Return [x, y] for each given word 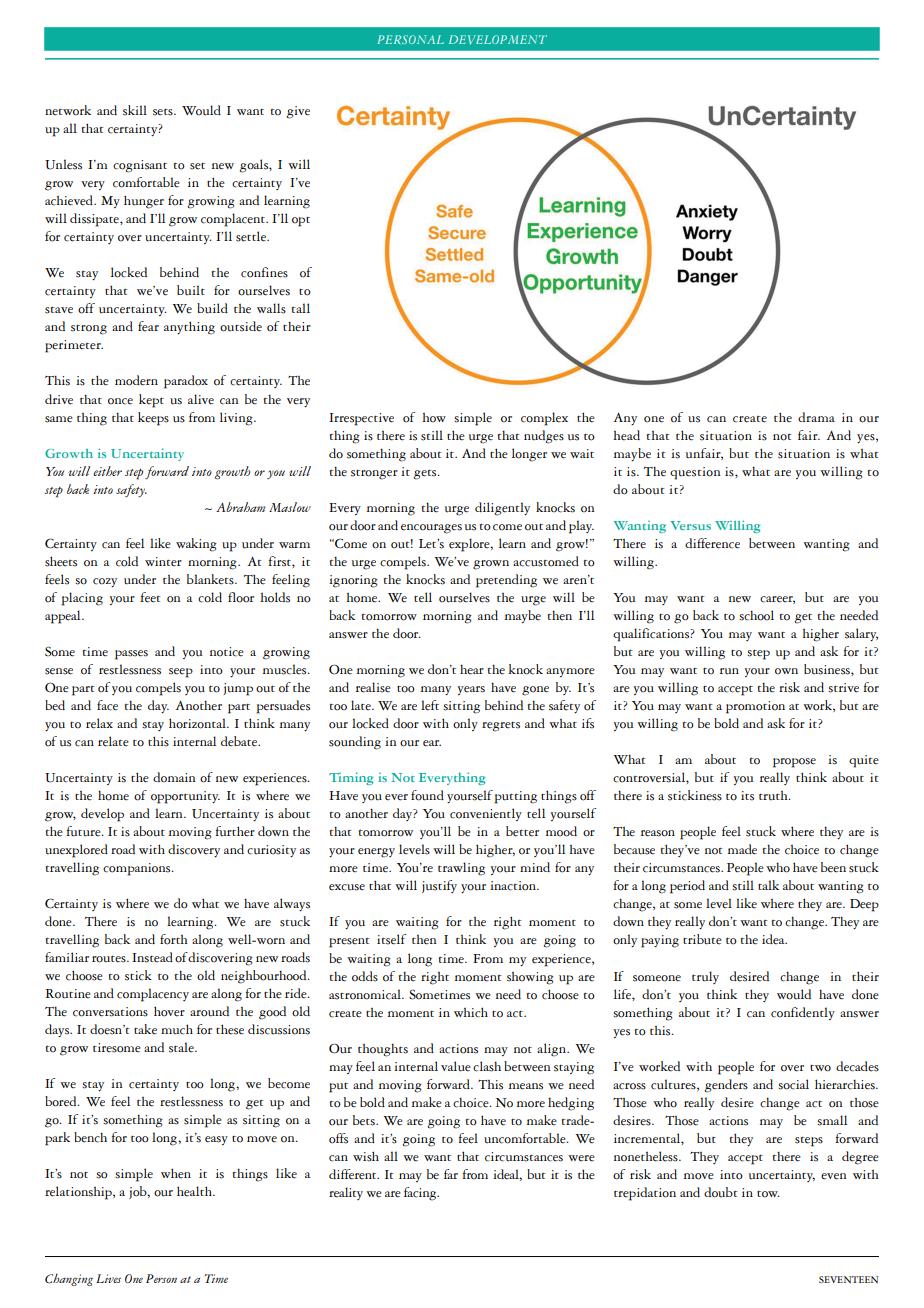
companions [138, 869]
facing [421, 1194]
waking [196, 545]
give [298, 112]
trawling [461, 869]
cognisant [140, 166]
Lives [108, 1278]
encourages [431, 529]
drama [816, 417]
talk [768, 885]
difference [712, 543]
